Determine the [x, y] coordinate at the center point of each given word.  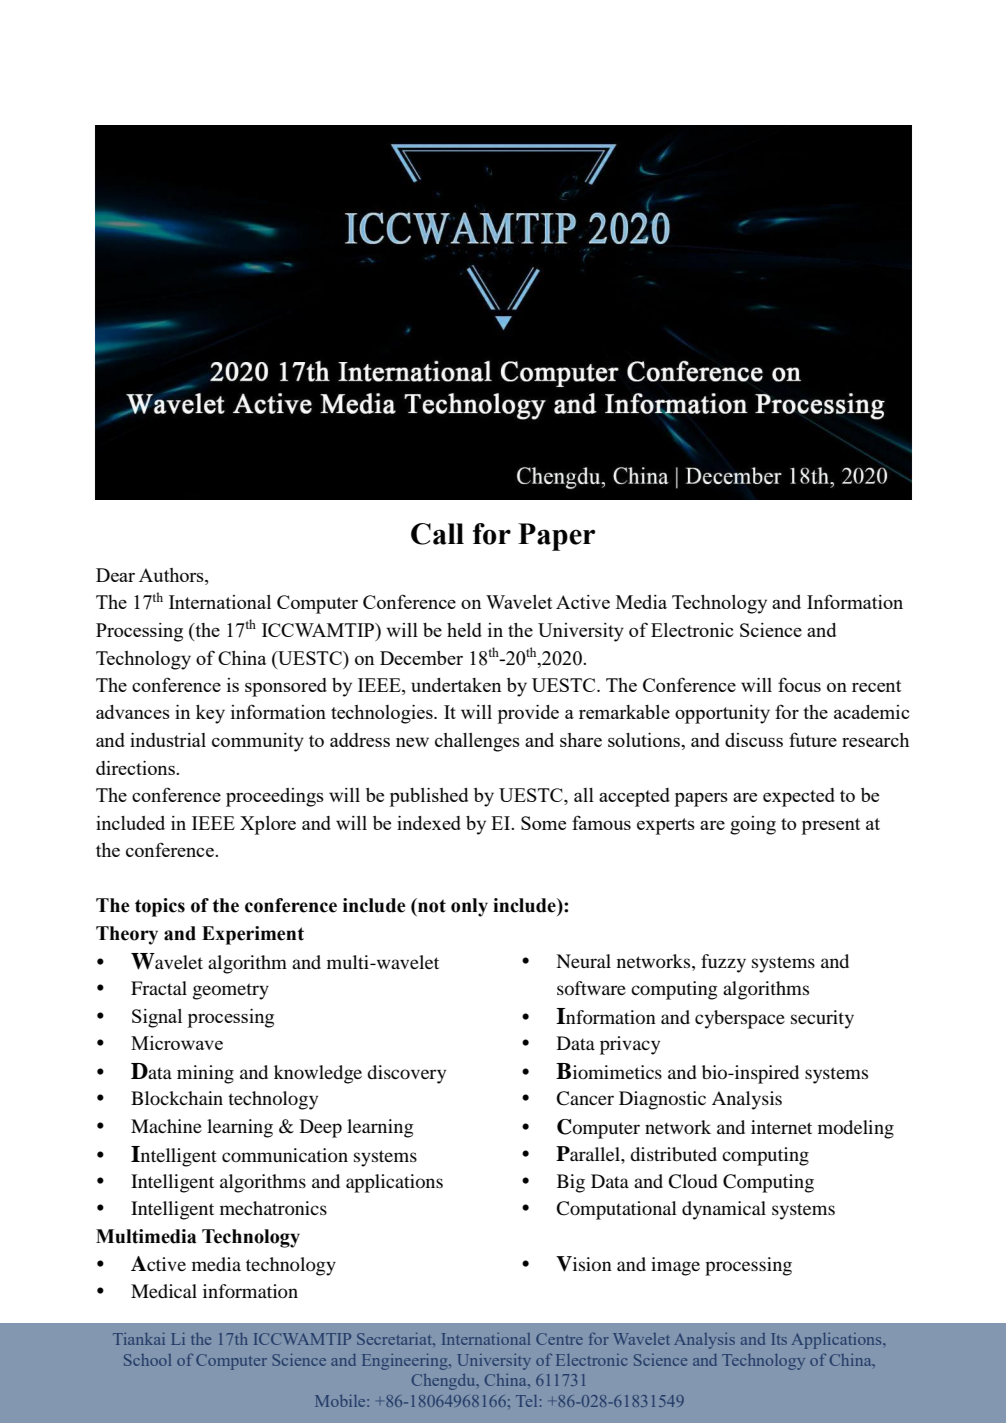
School [147, 1360]
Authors [172, 576]
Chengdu [445, 1382]
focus [799, 684]
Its [779, 1339]
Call [437, 534]
